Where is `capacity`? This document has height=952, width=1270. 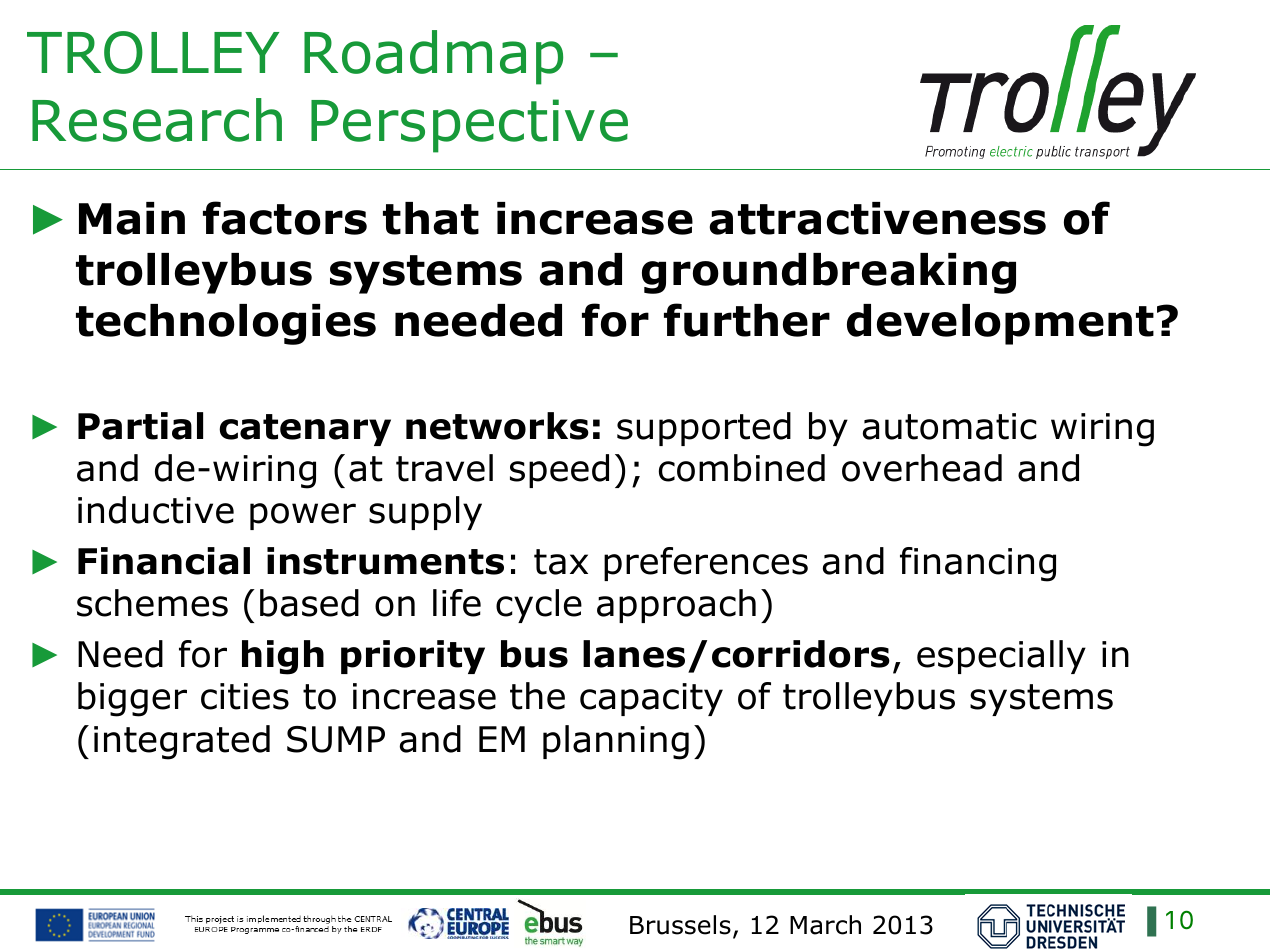
capacity is located at coordinates (651, 699).
